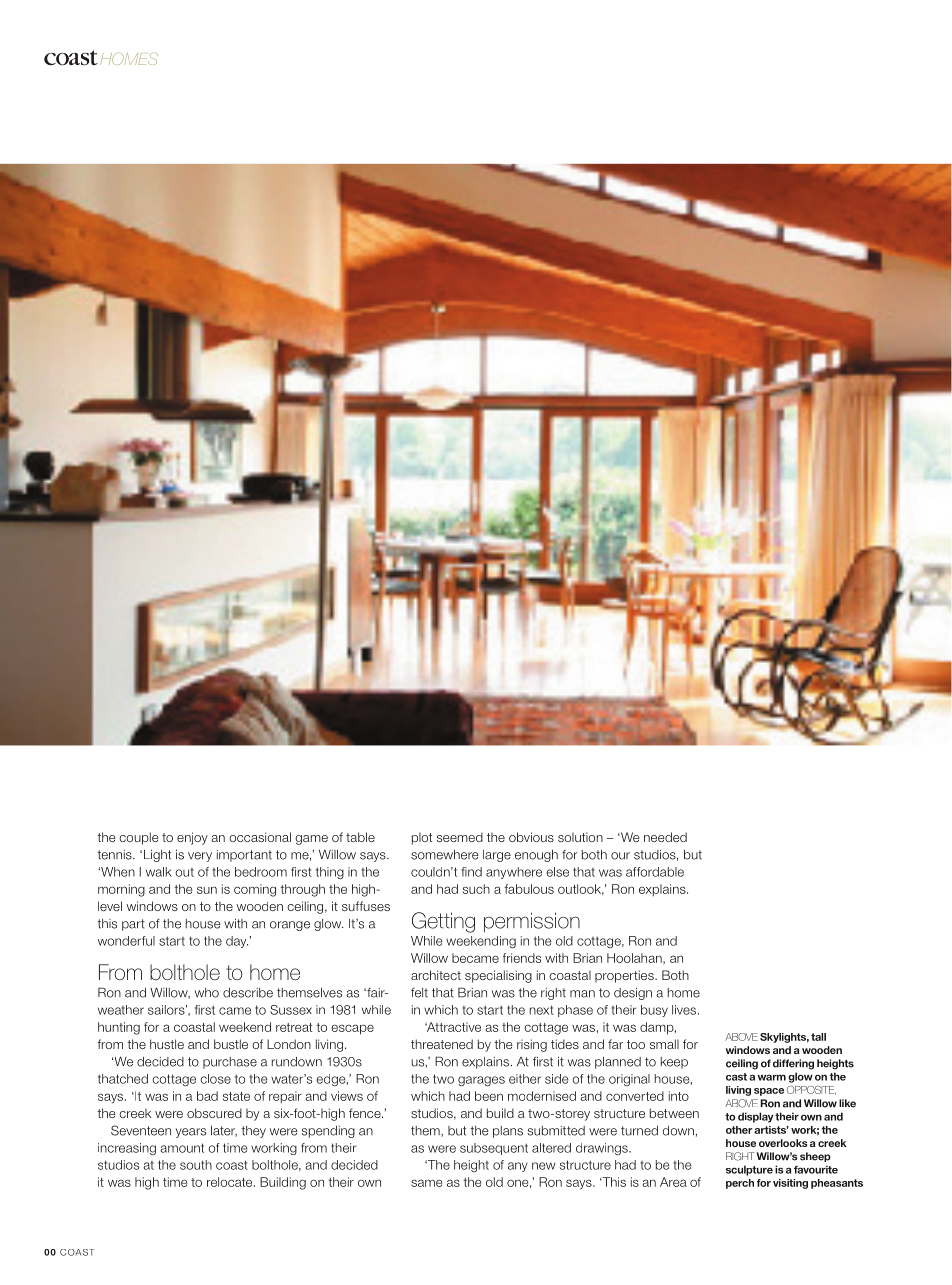 The width and height of the page is (952, 1285). Describe the element at coordinates (196, 1165) in the page. I see `south` at that location.
